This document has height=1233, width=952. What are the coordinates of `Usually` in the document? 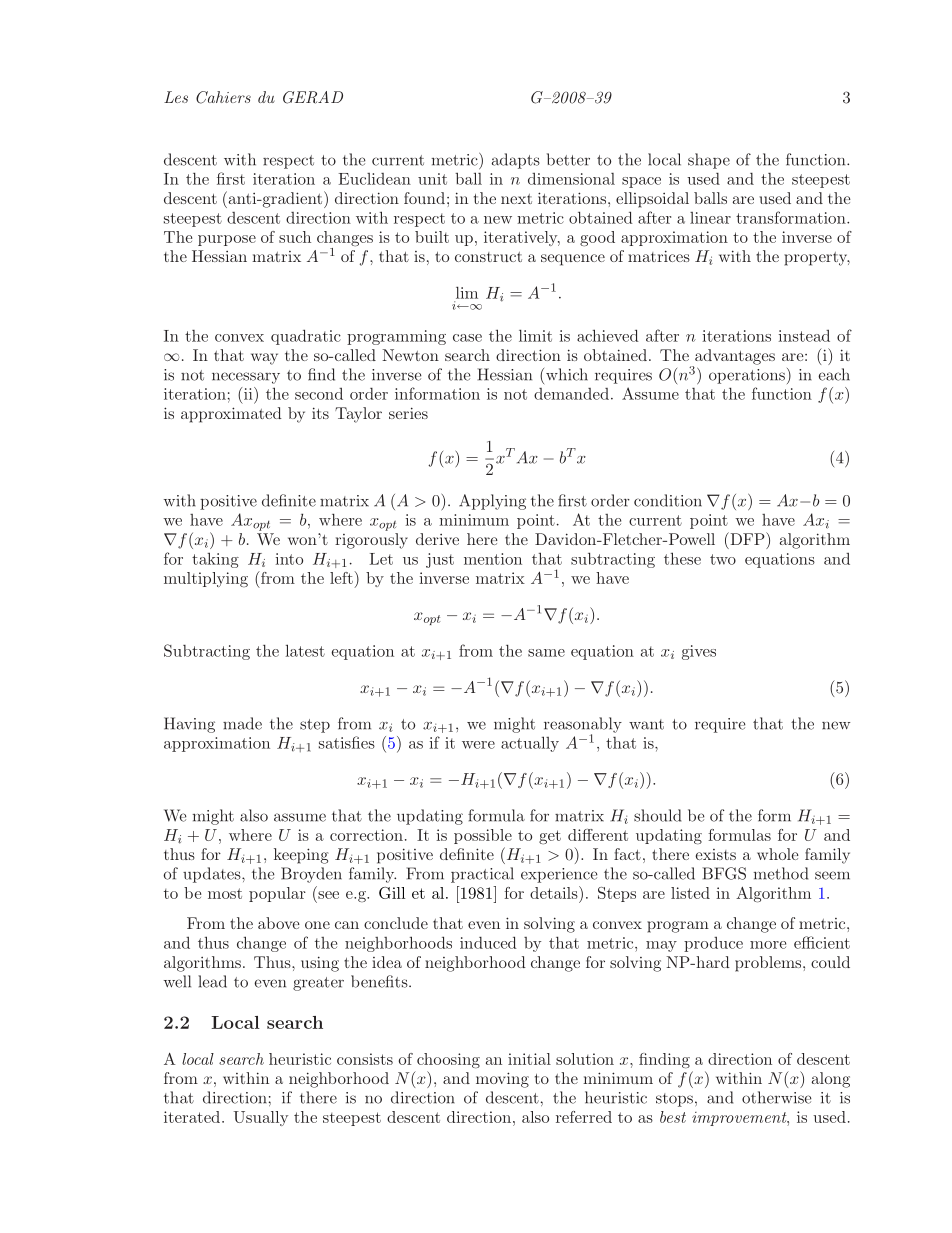 It's located at (260, 1118).
